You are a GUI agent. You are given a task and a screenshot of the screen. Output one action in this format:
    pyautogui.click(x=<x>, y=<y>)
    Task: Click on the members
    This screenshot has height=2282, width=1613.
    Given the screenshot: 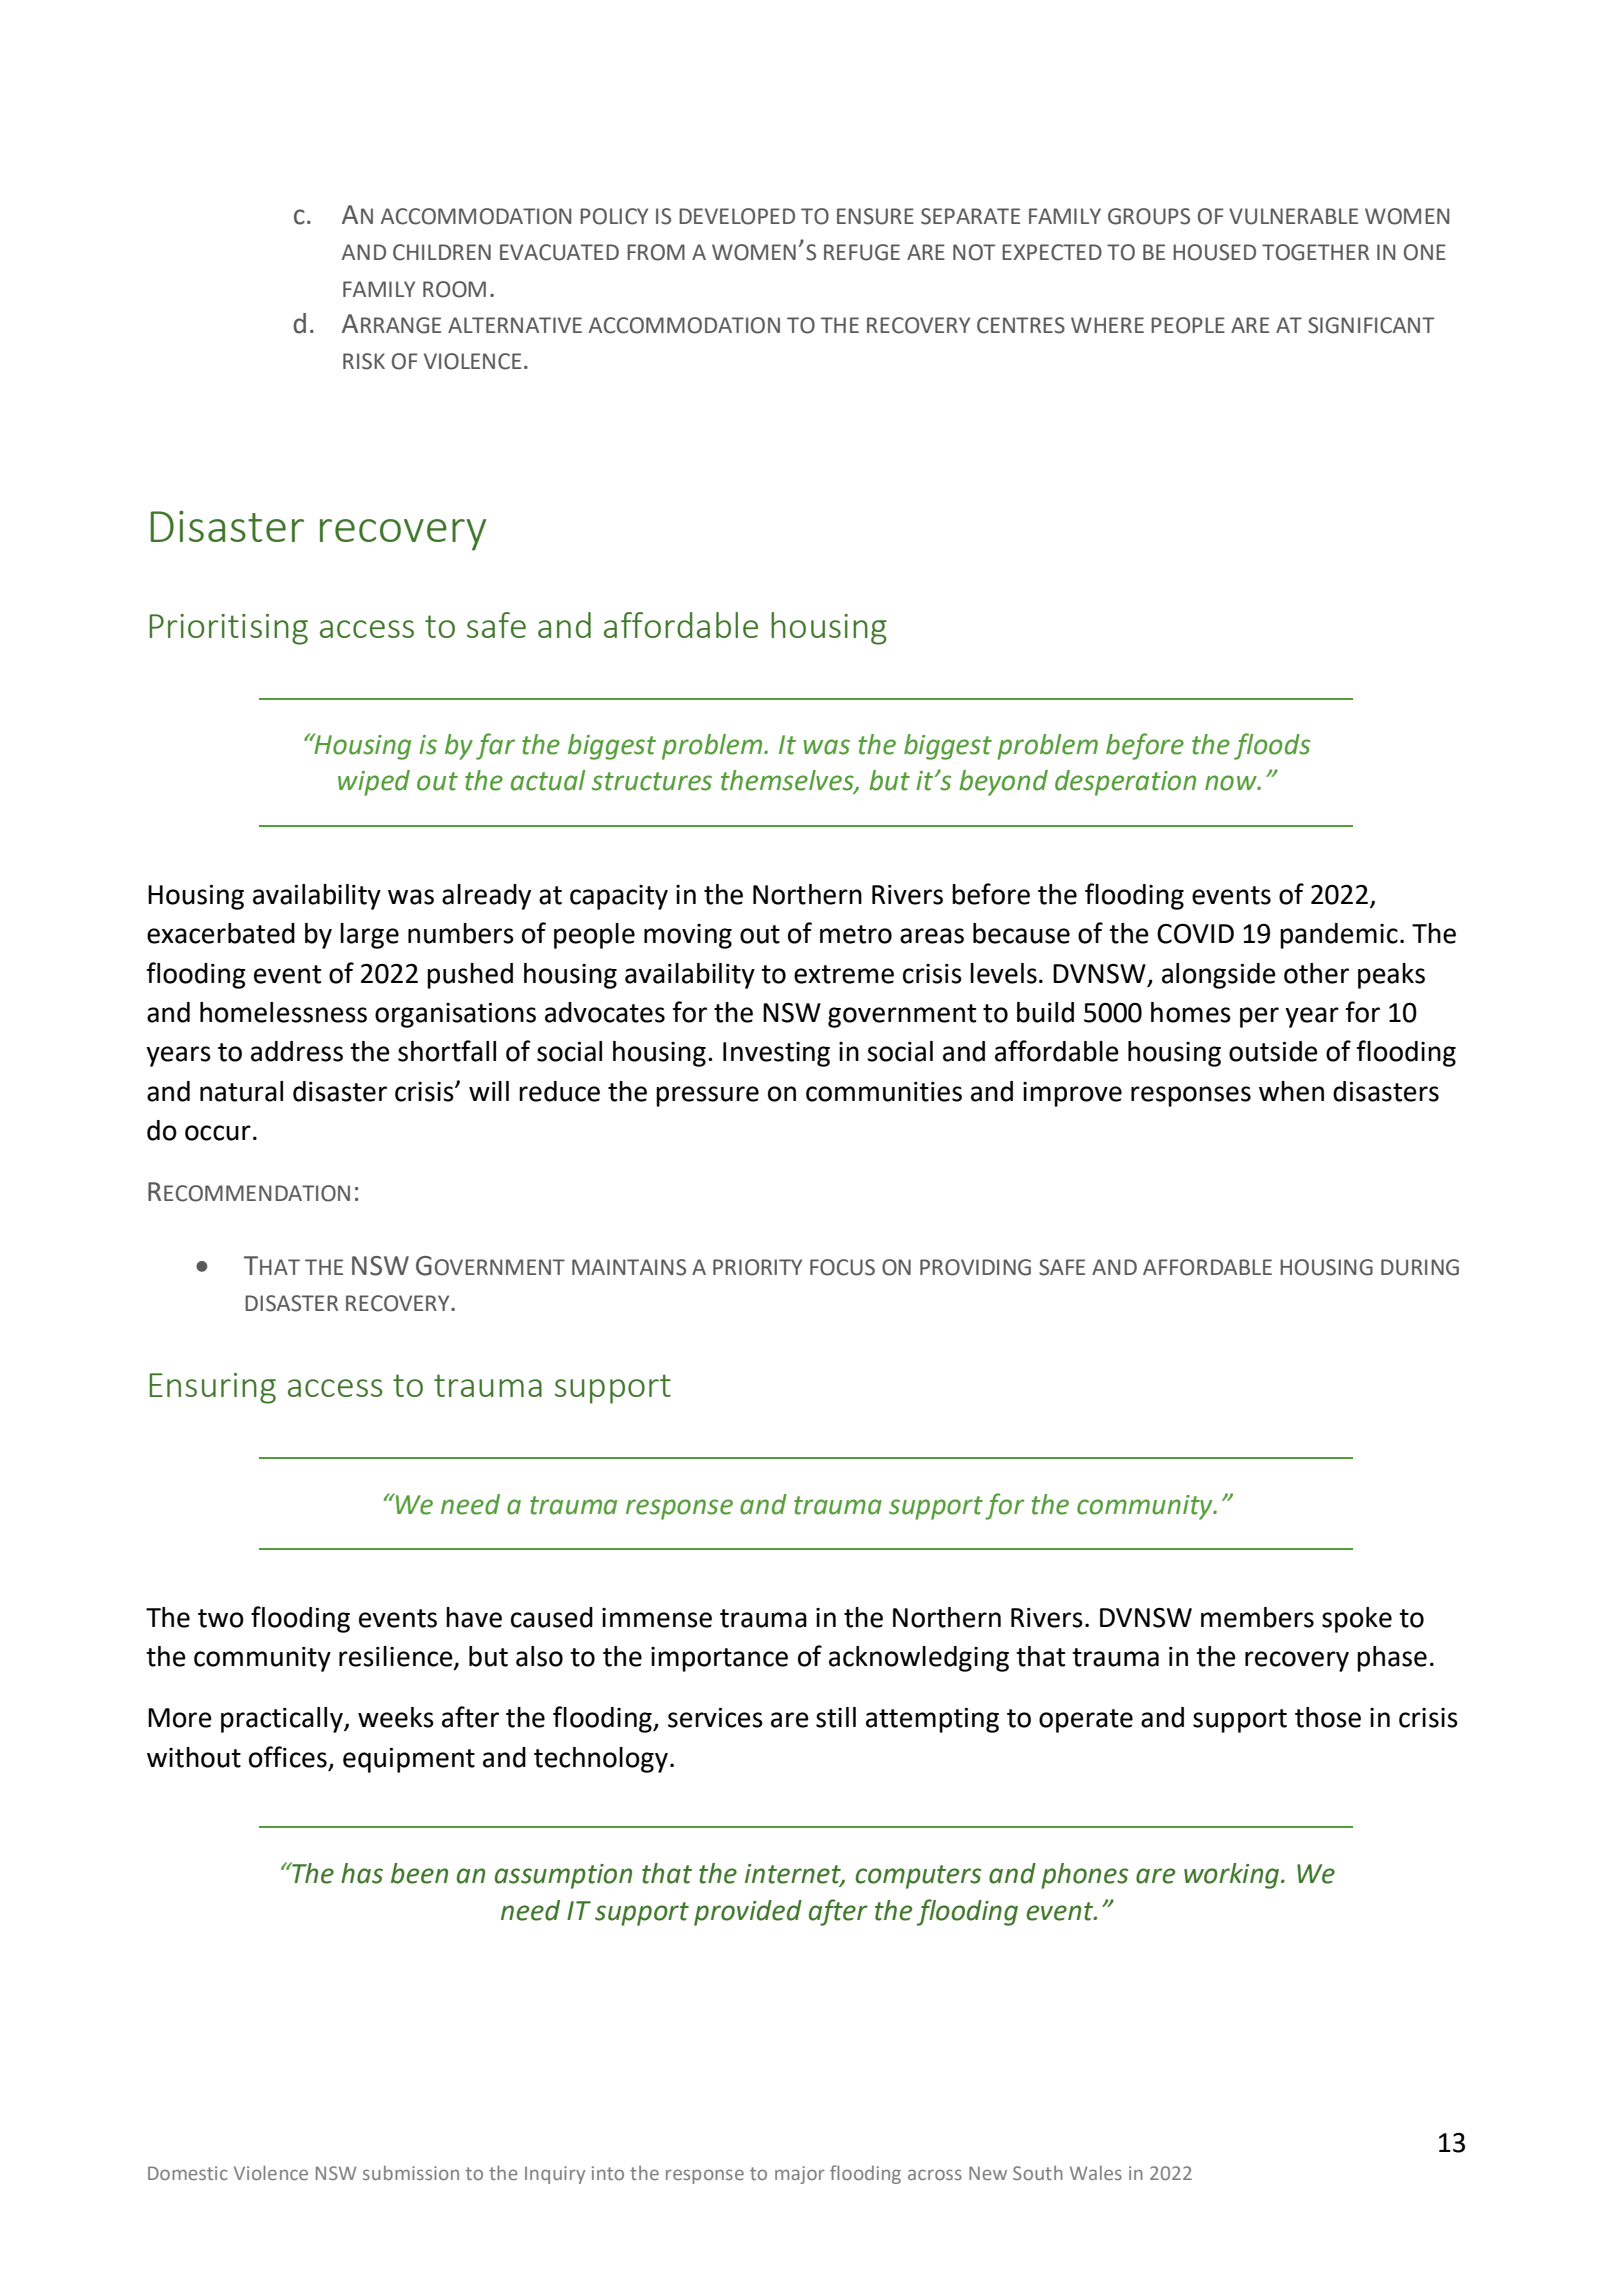 What is the action you would take?
    pyautogui.click(x=1257, y=1617)
